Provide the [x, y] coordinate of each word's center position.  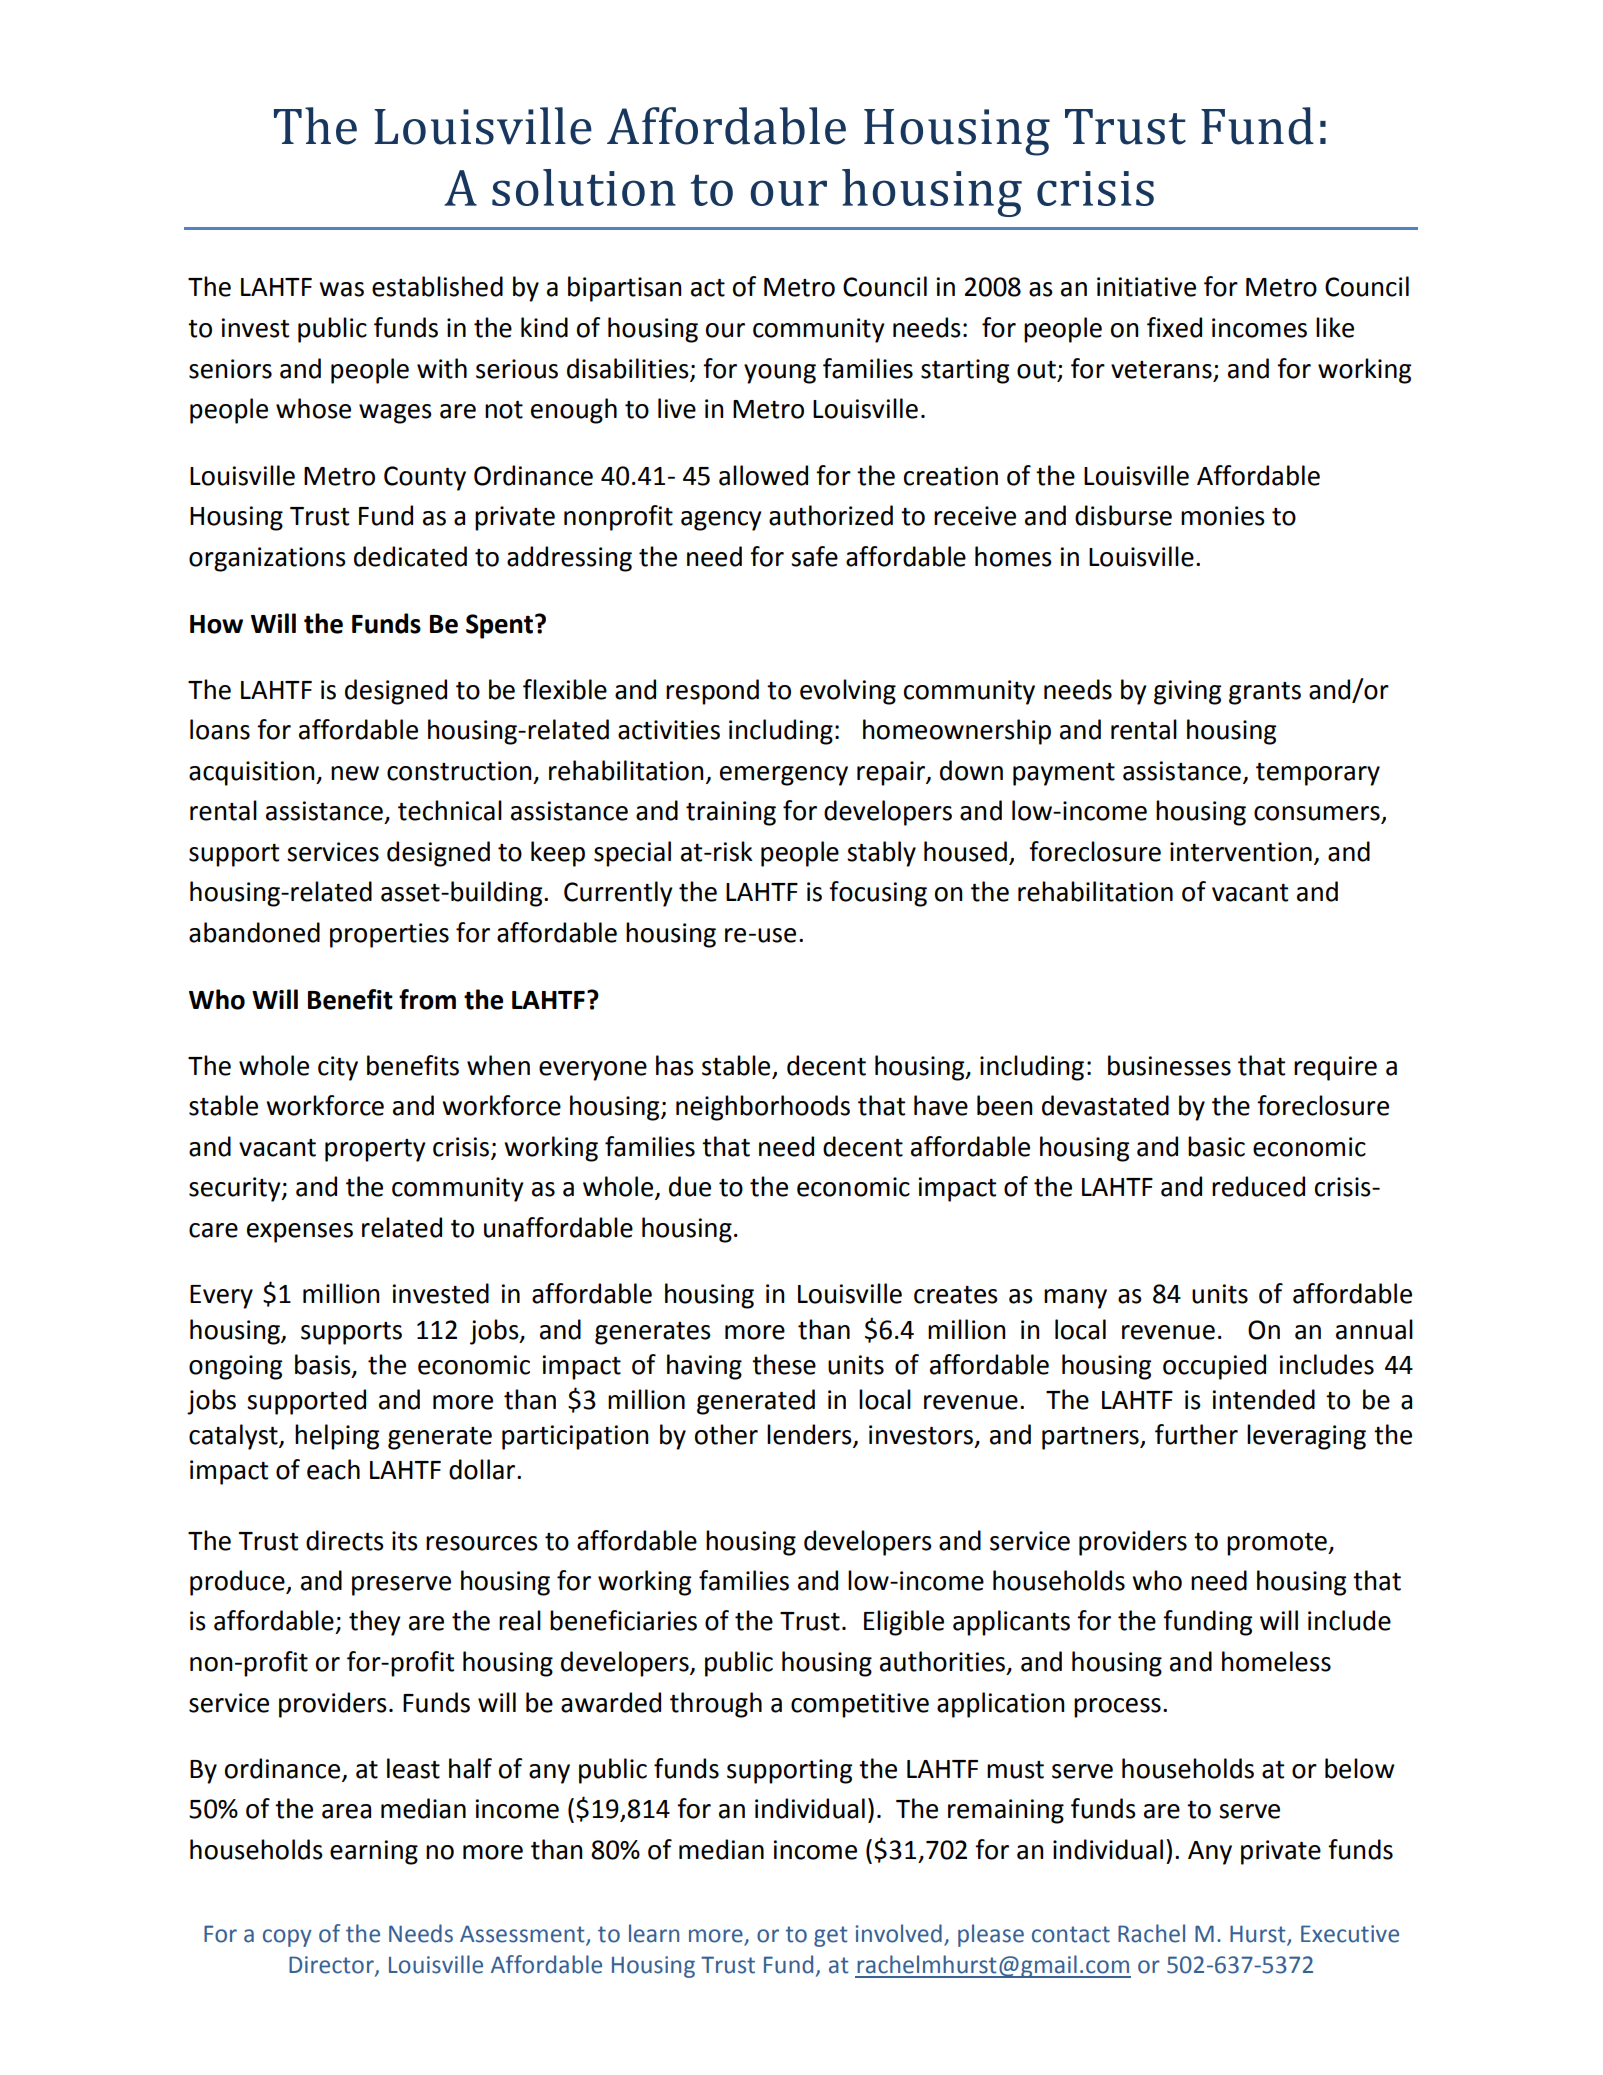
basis [324, 1365]
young [780, 374]
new [355, 773]
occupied [1214, 1367]
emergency [784, 776]
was [341, 289]
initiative [1146, 287]
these [784, 1364]
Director [332, 1966]
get [831, 1936]
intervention [1241, 852]
